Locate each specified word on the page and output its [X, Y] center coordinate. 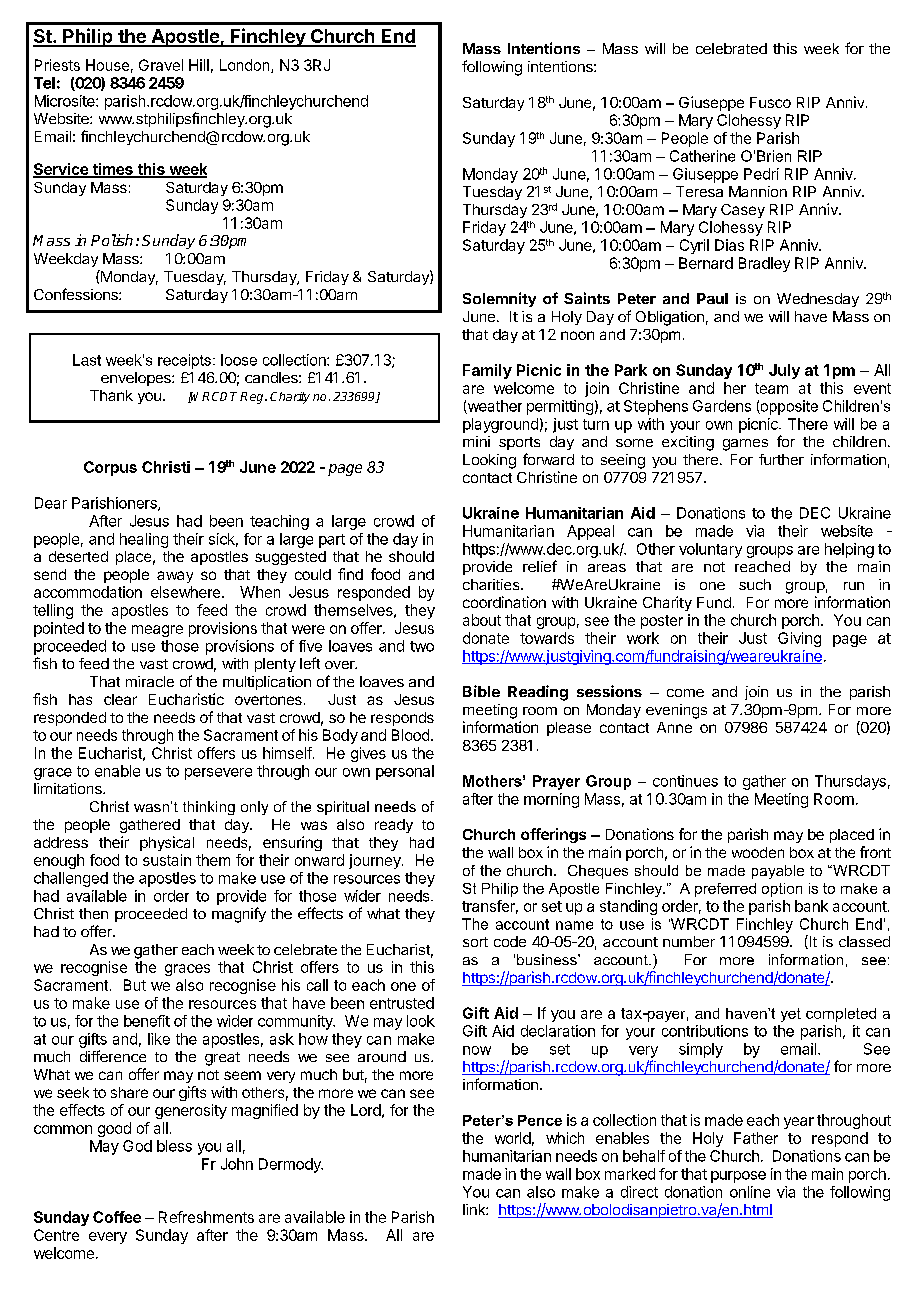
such [755, 584]
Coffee [117, 1217]
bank [811, 906]
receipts [184, 361]
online [750, 1192]
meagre [157, 631]
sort [475, 942]
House [107, 65]
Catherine [702, 156]
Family [487, 371]
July [784, 371]
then [93, 913]
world [513, 1138]
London [244, 65]
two [422, 646]
